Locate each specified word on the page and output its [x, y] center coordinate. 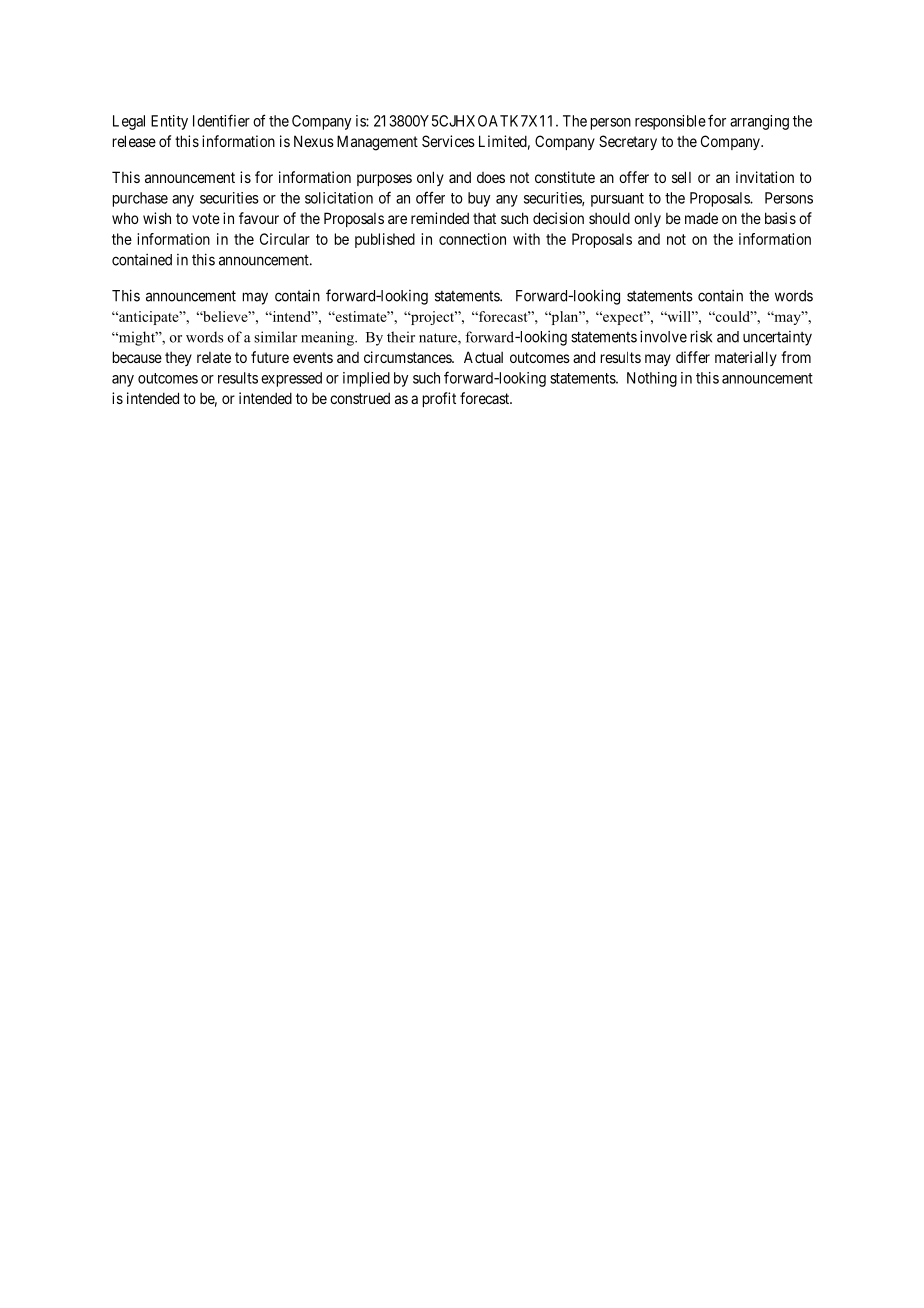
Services [448, 141]
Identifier [221, 120]
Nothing [652, 379]
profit [439, 399]
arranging [759, 122]
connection [472, 239]
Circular [285, 239]
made [701, 218]
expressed [291, 379]
